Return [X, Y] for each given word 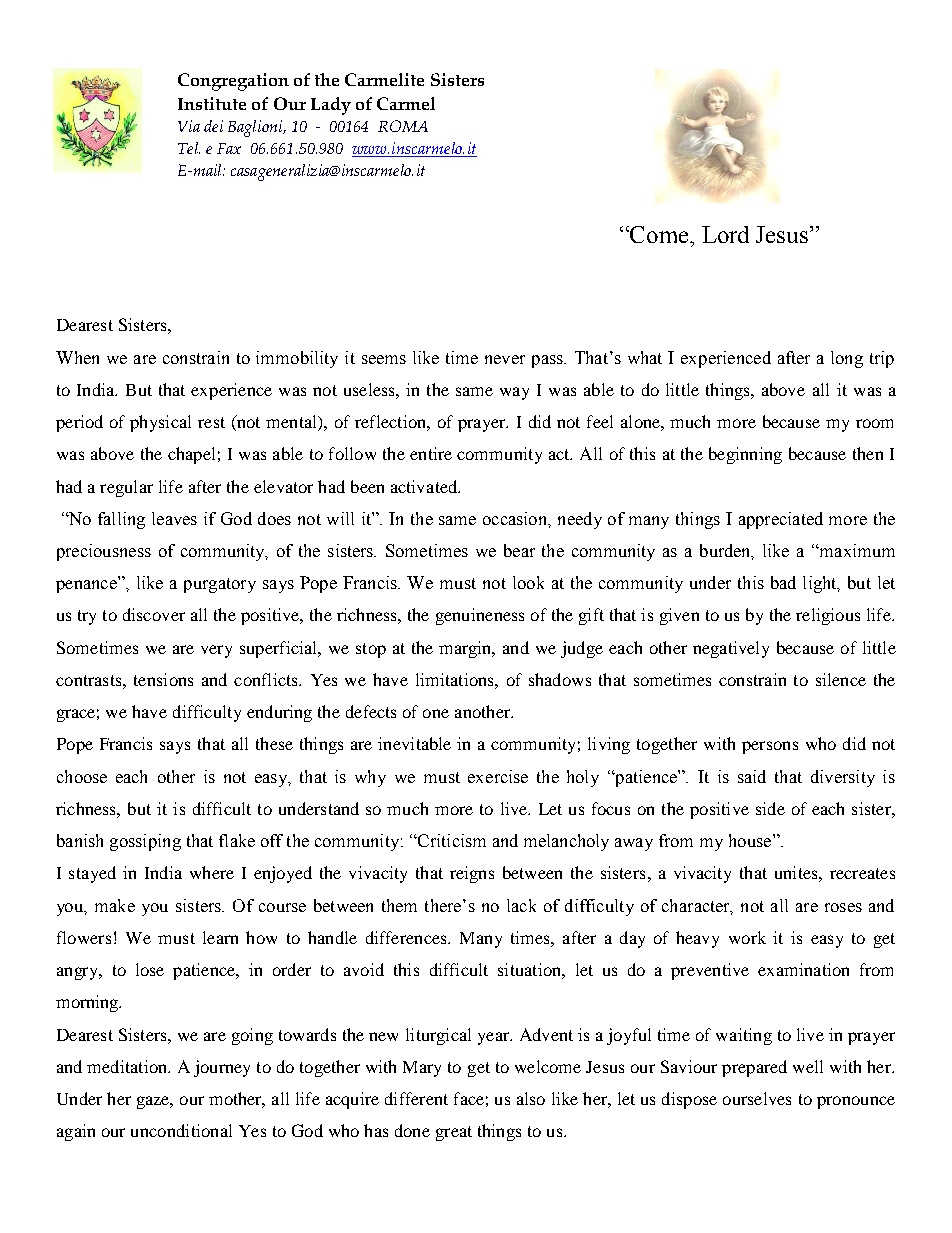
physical [160, 423]
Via [189, 126]
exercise [498, 776]
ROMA [403, 126]
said [752, 776]
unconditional [181, 1130]
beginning [745, 455]
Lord [725, 234]
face [469, 1098]
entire [431, 453]
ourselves [757, 1098]
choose [82, 776]
